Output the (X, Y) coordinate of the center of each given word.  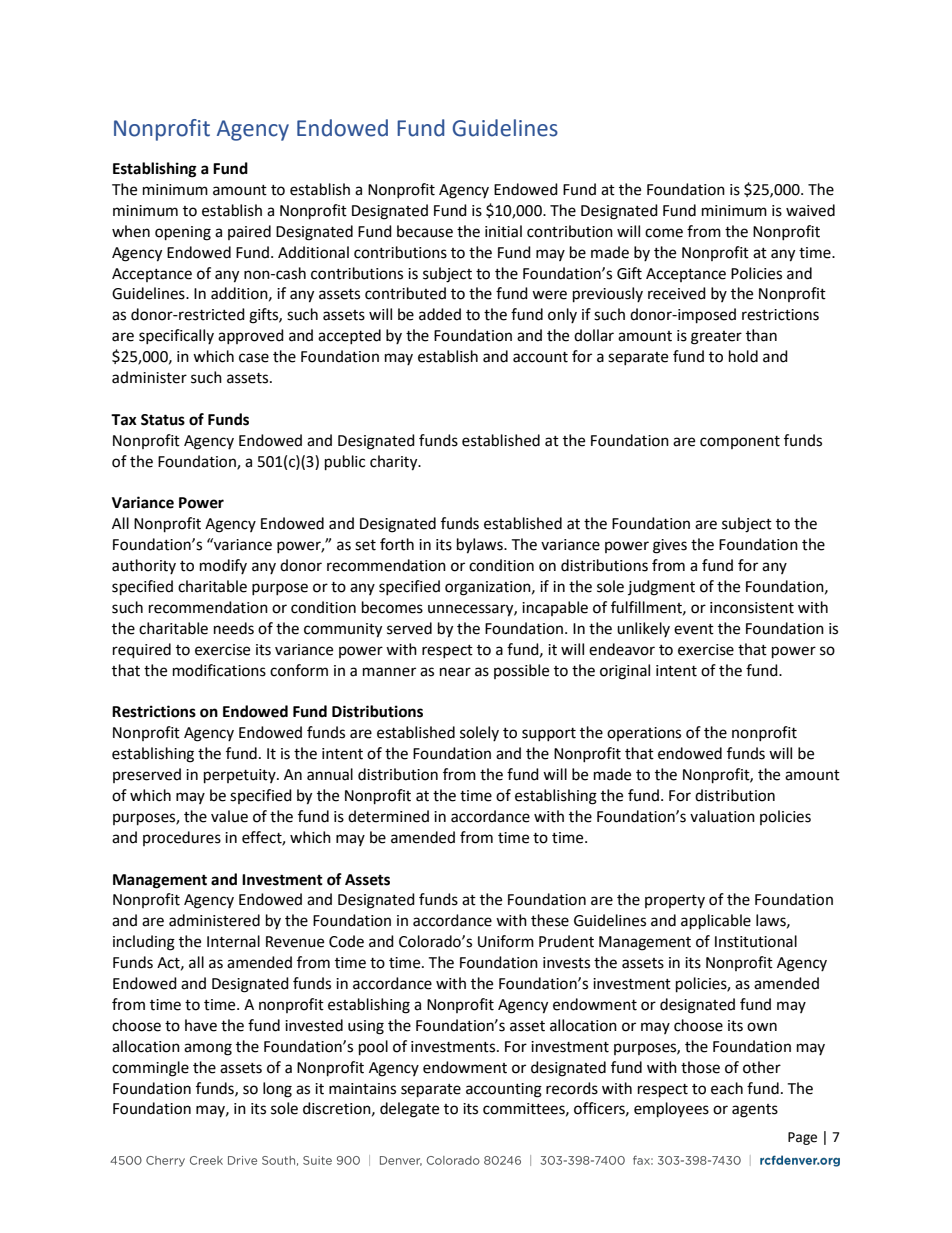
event (694, 629)
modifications (219, 670)
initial (503, 231)
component (740, 442)
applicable (716, 922)
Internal (233, 941)
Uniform (506, 941)
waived (810, 210)
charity (395, 463)
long (277, 1090)
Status (163, 420)
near (455, 672)
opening (183, 233)
